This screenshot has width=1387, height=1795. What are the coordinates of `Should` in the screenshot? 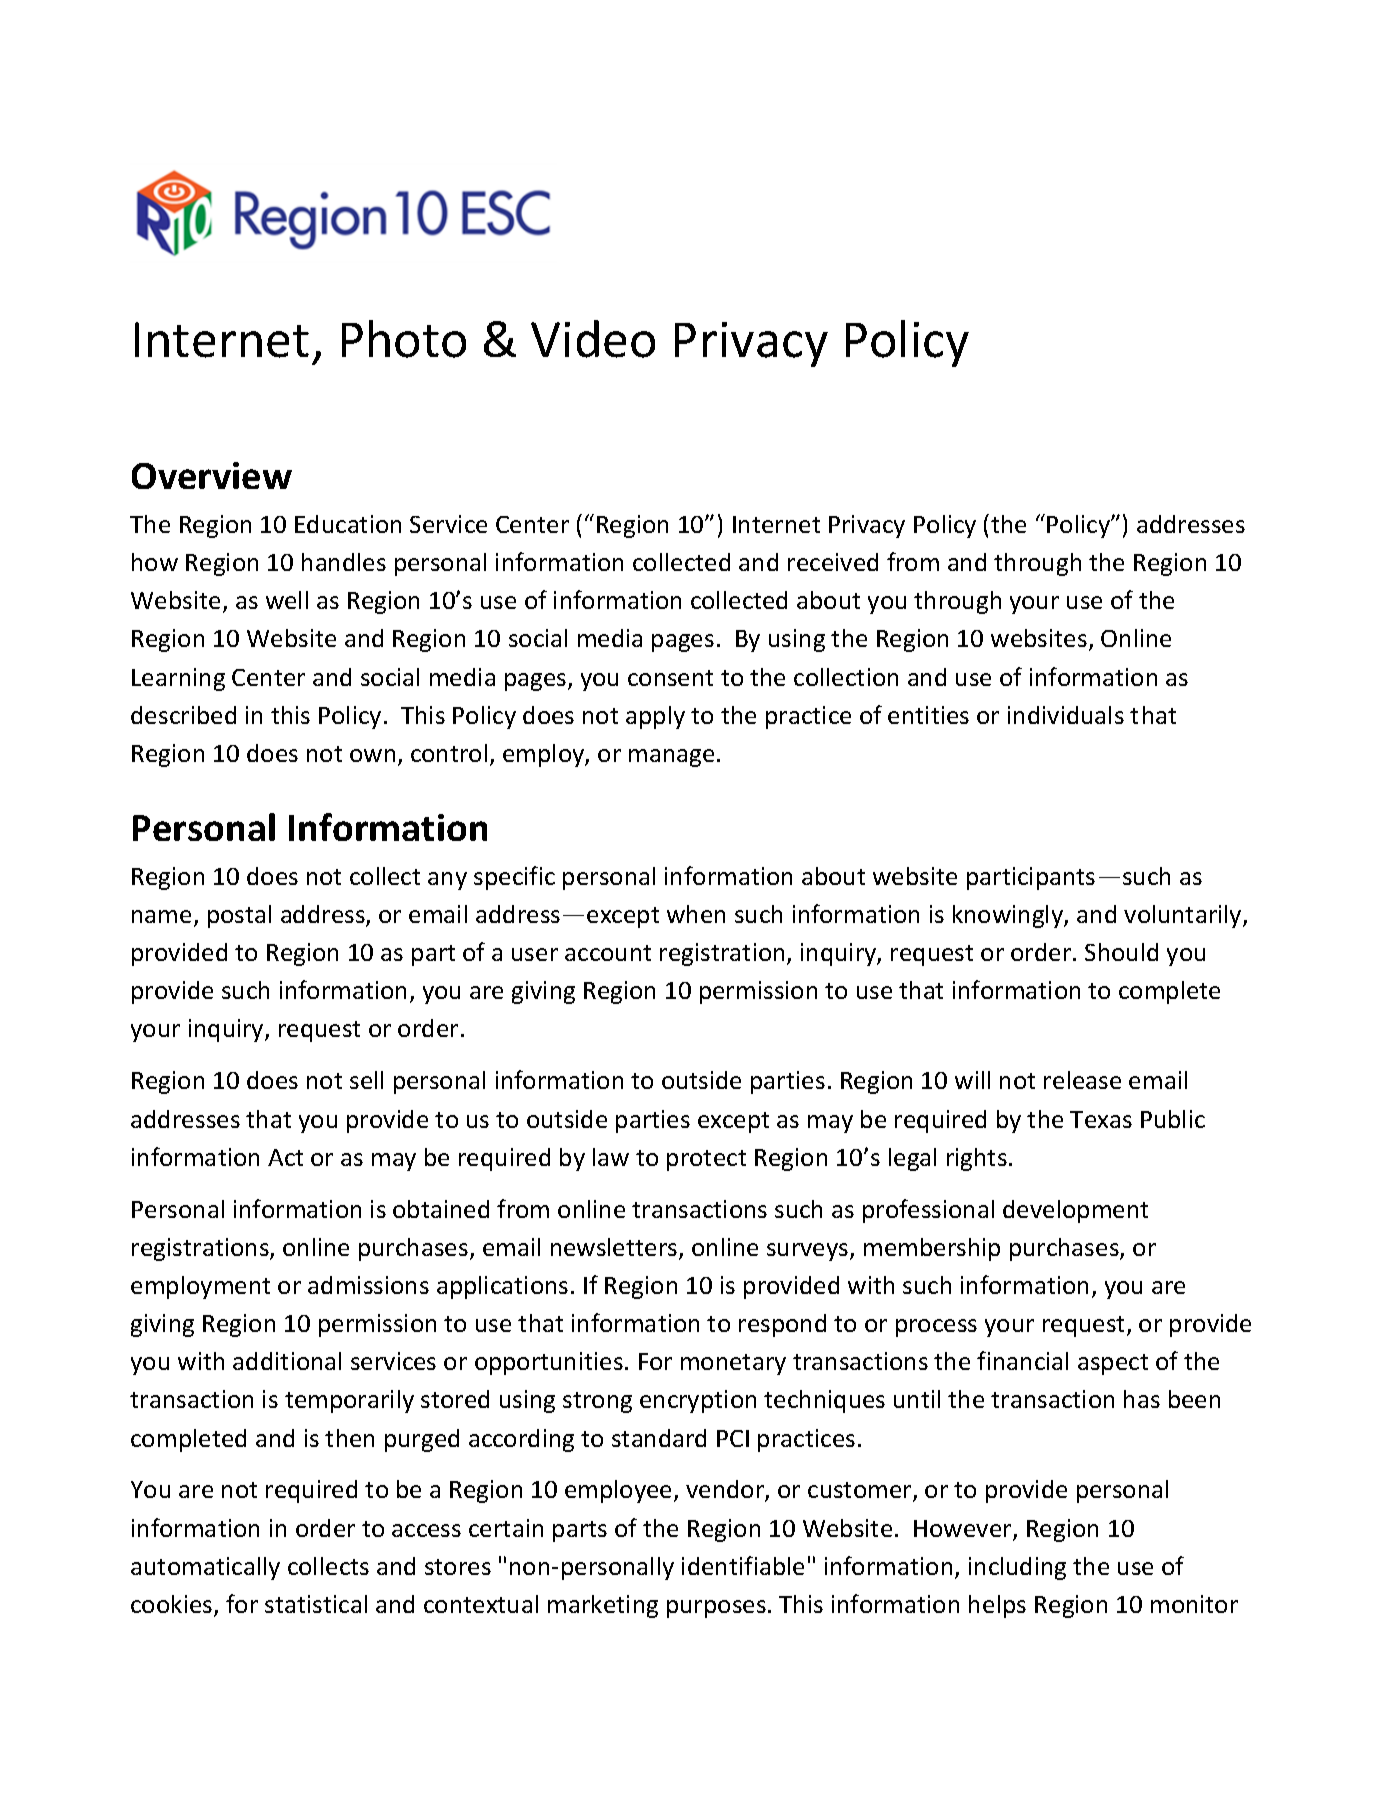 It's located at (1121, 952).
